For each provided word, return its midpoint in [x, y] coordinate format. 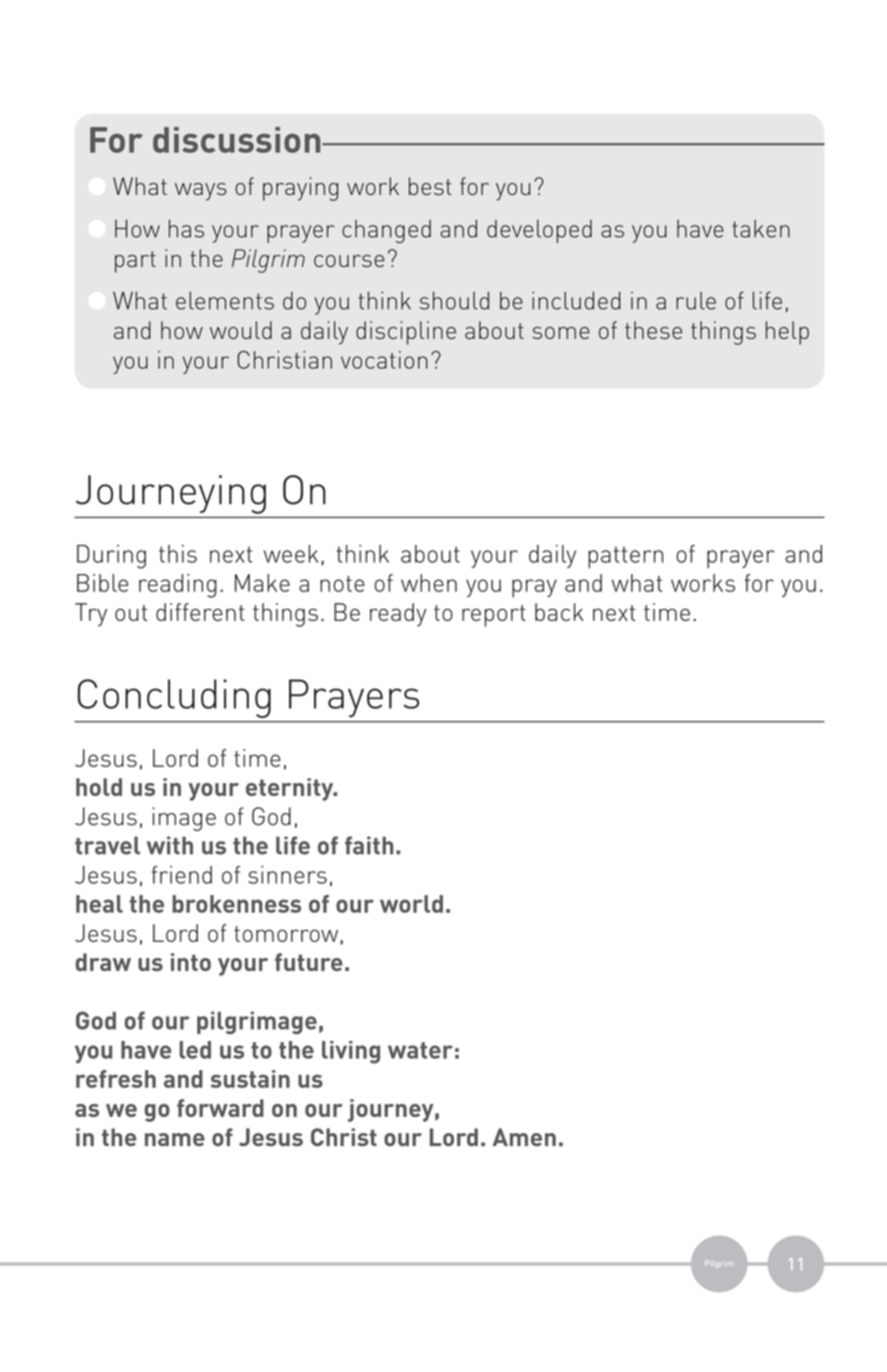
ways [201, 192]
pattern [625, 557]
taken [761, 229]
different [200, 612]
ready [398, 615]
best [430, 186]
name [175, 1139]
